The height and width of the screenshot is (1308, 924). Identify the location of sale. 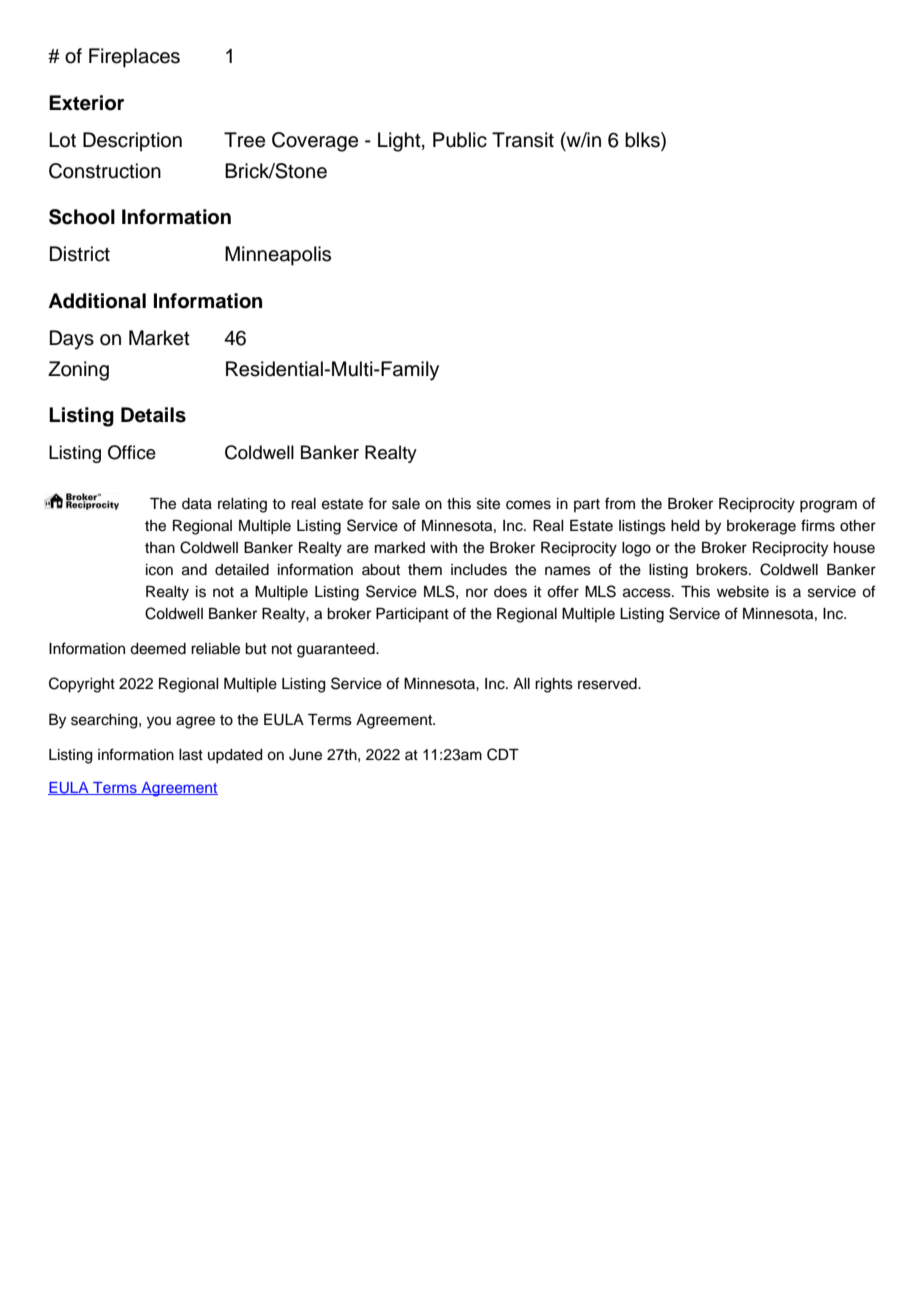
(406, 504).
